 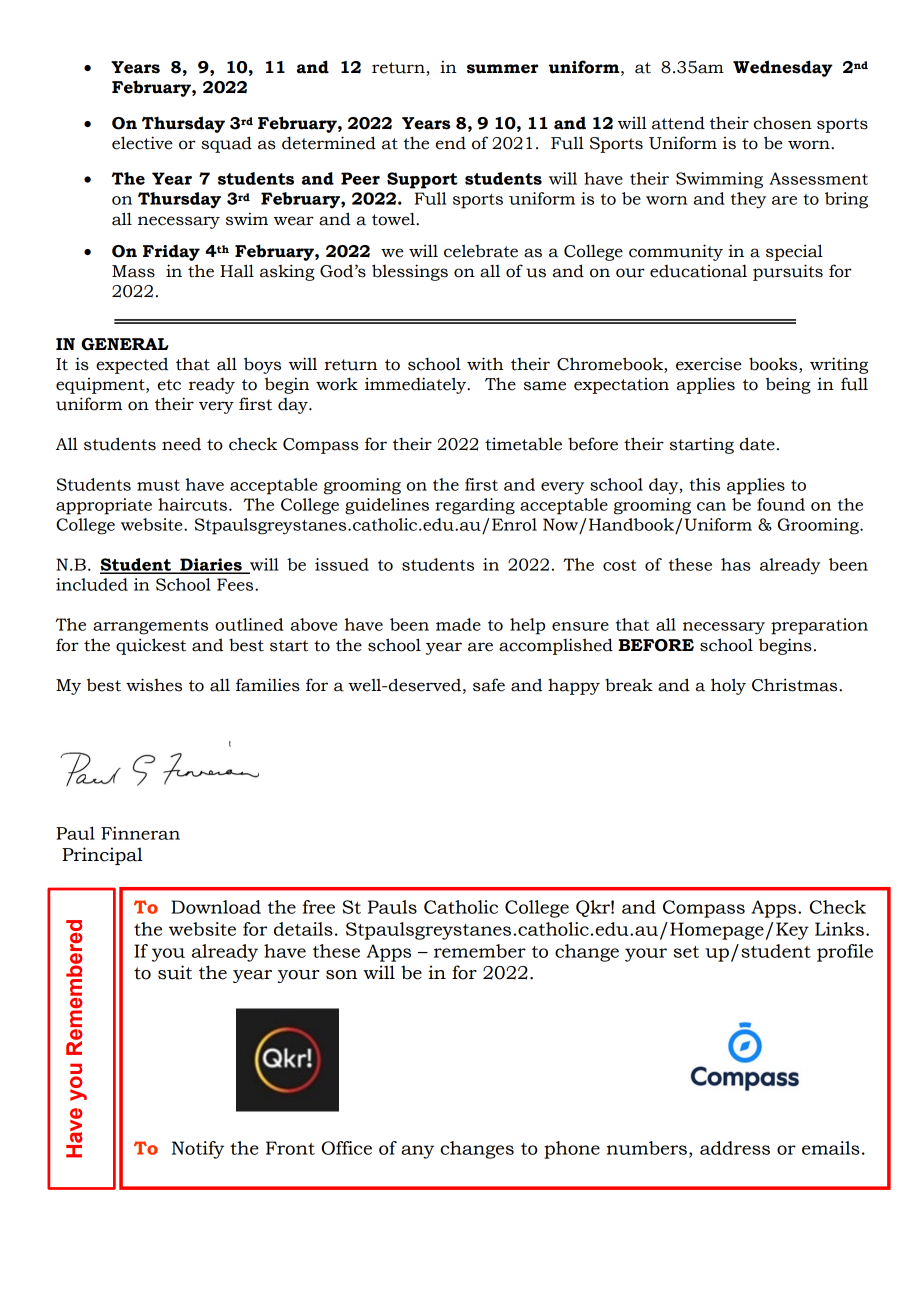 What do you see at coordinates (783, 123) in the document?
I see `chosen` at bounding box center [783, 123].
